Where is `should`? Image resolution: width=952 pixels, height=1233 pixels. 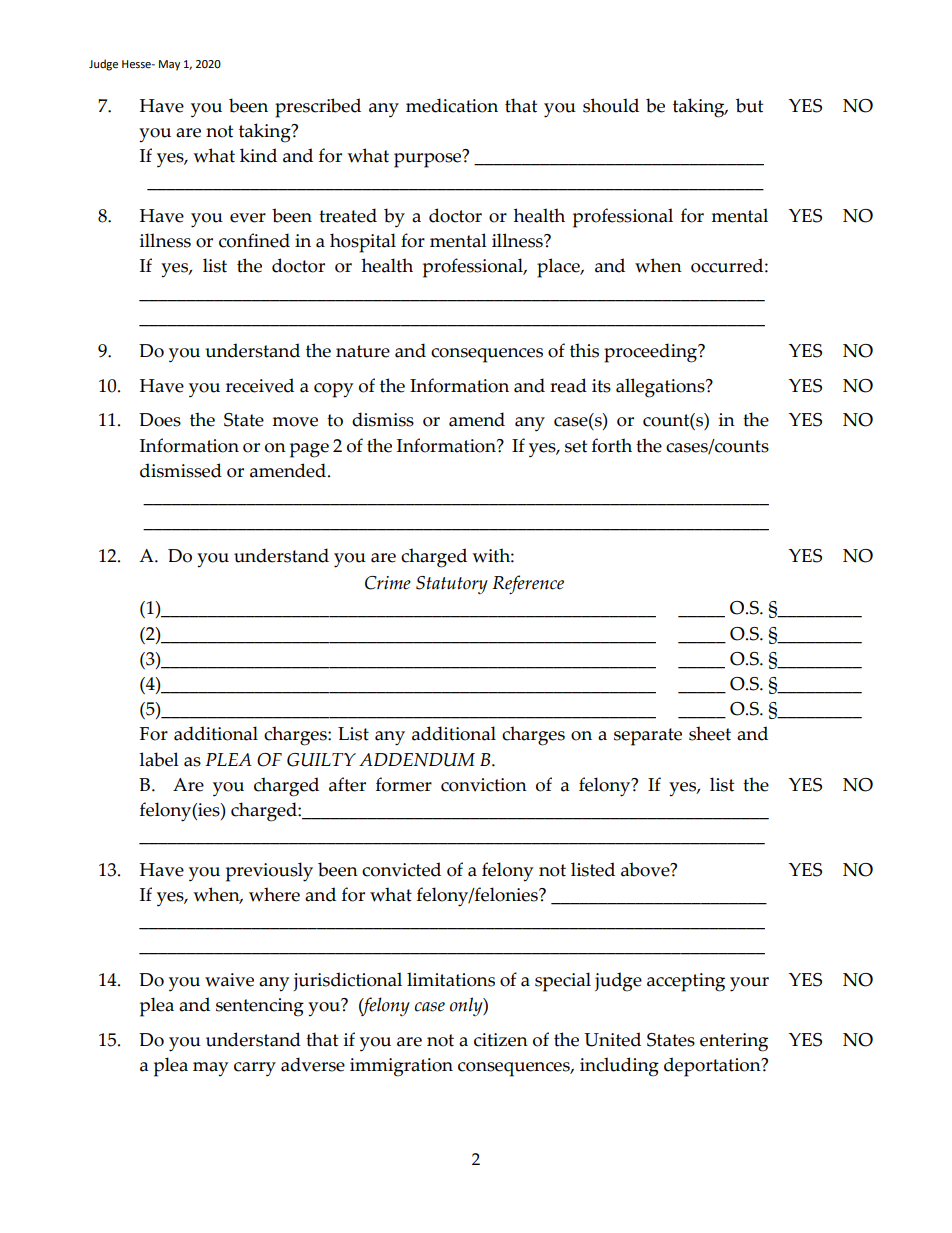 should is located at coordinates (611, 105).
